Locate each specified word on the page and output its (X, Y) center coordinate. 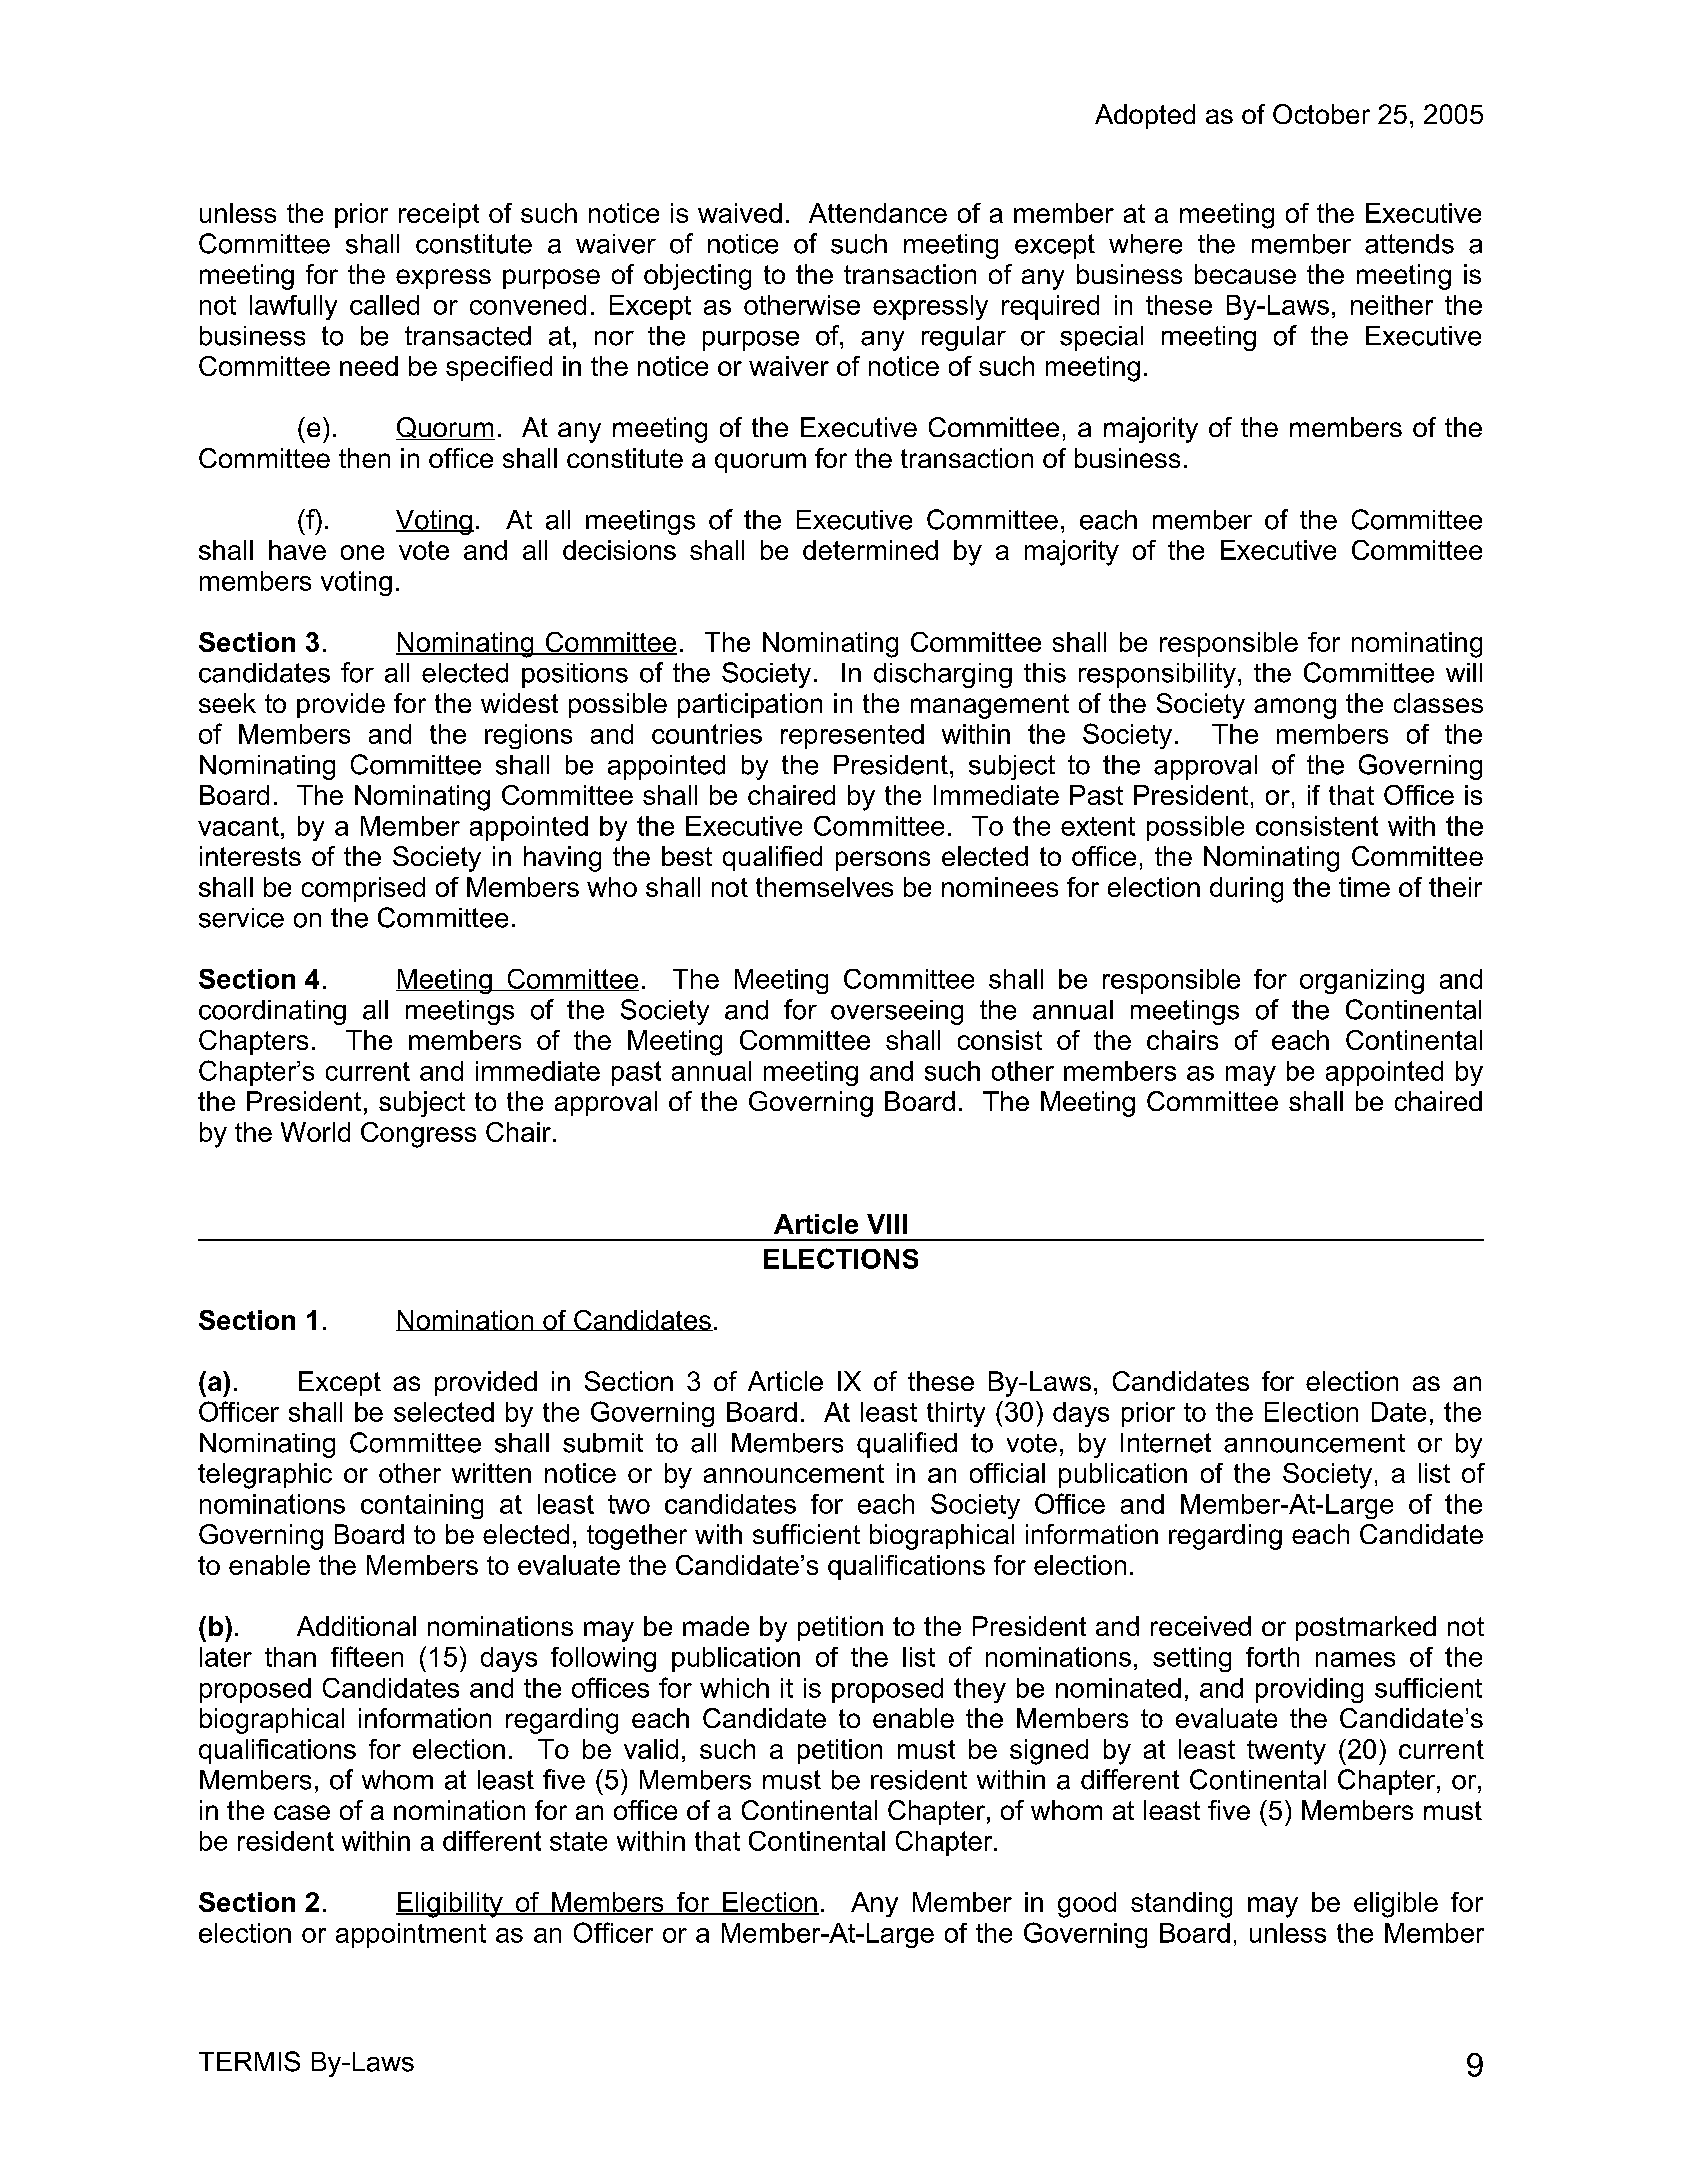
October (1321, 114)
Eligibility (450, 1905)
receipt (439, 215)
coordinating (272, 1012)
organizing (1362, 981)
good (1087, 1905)
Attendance (878, 213)
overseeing (897, 1012)
